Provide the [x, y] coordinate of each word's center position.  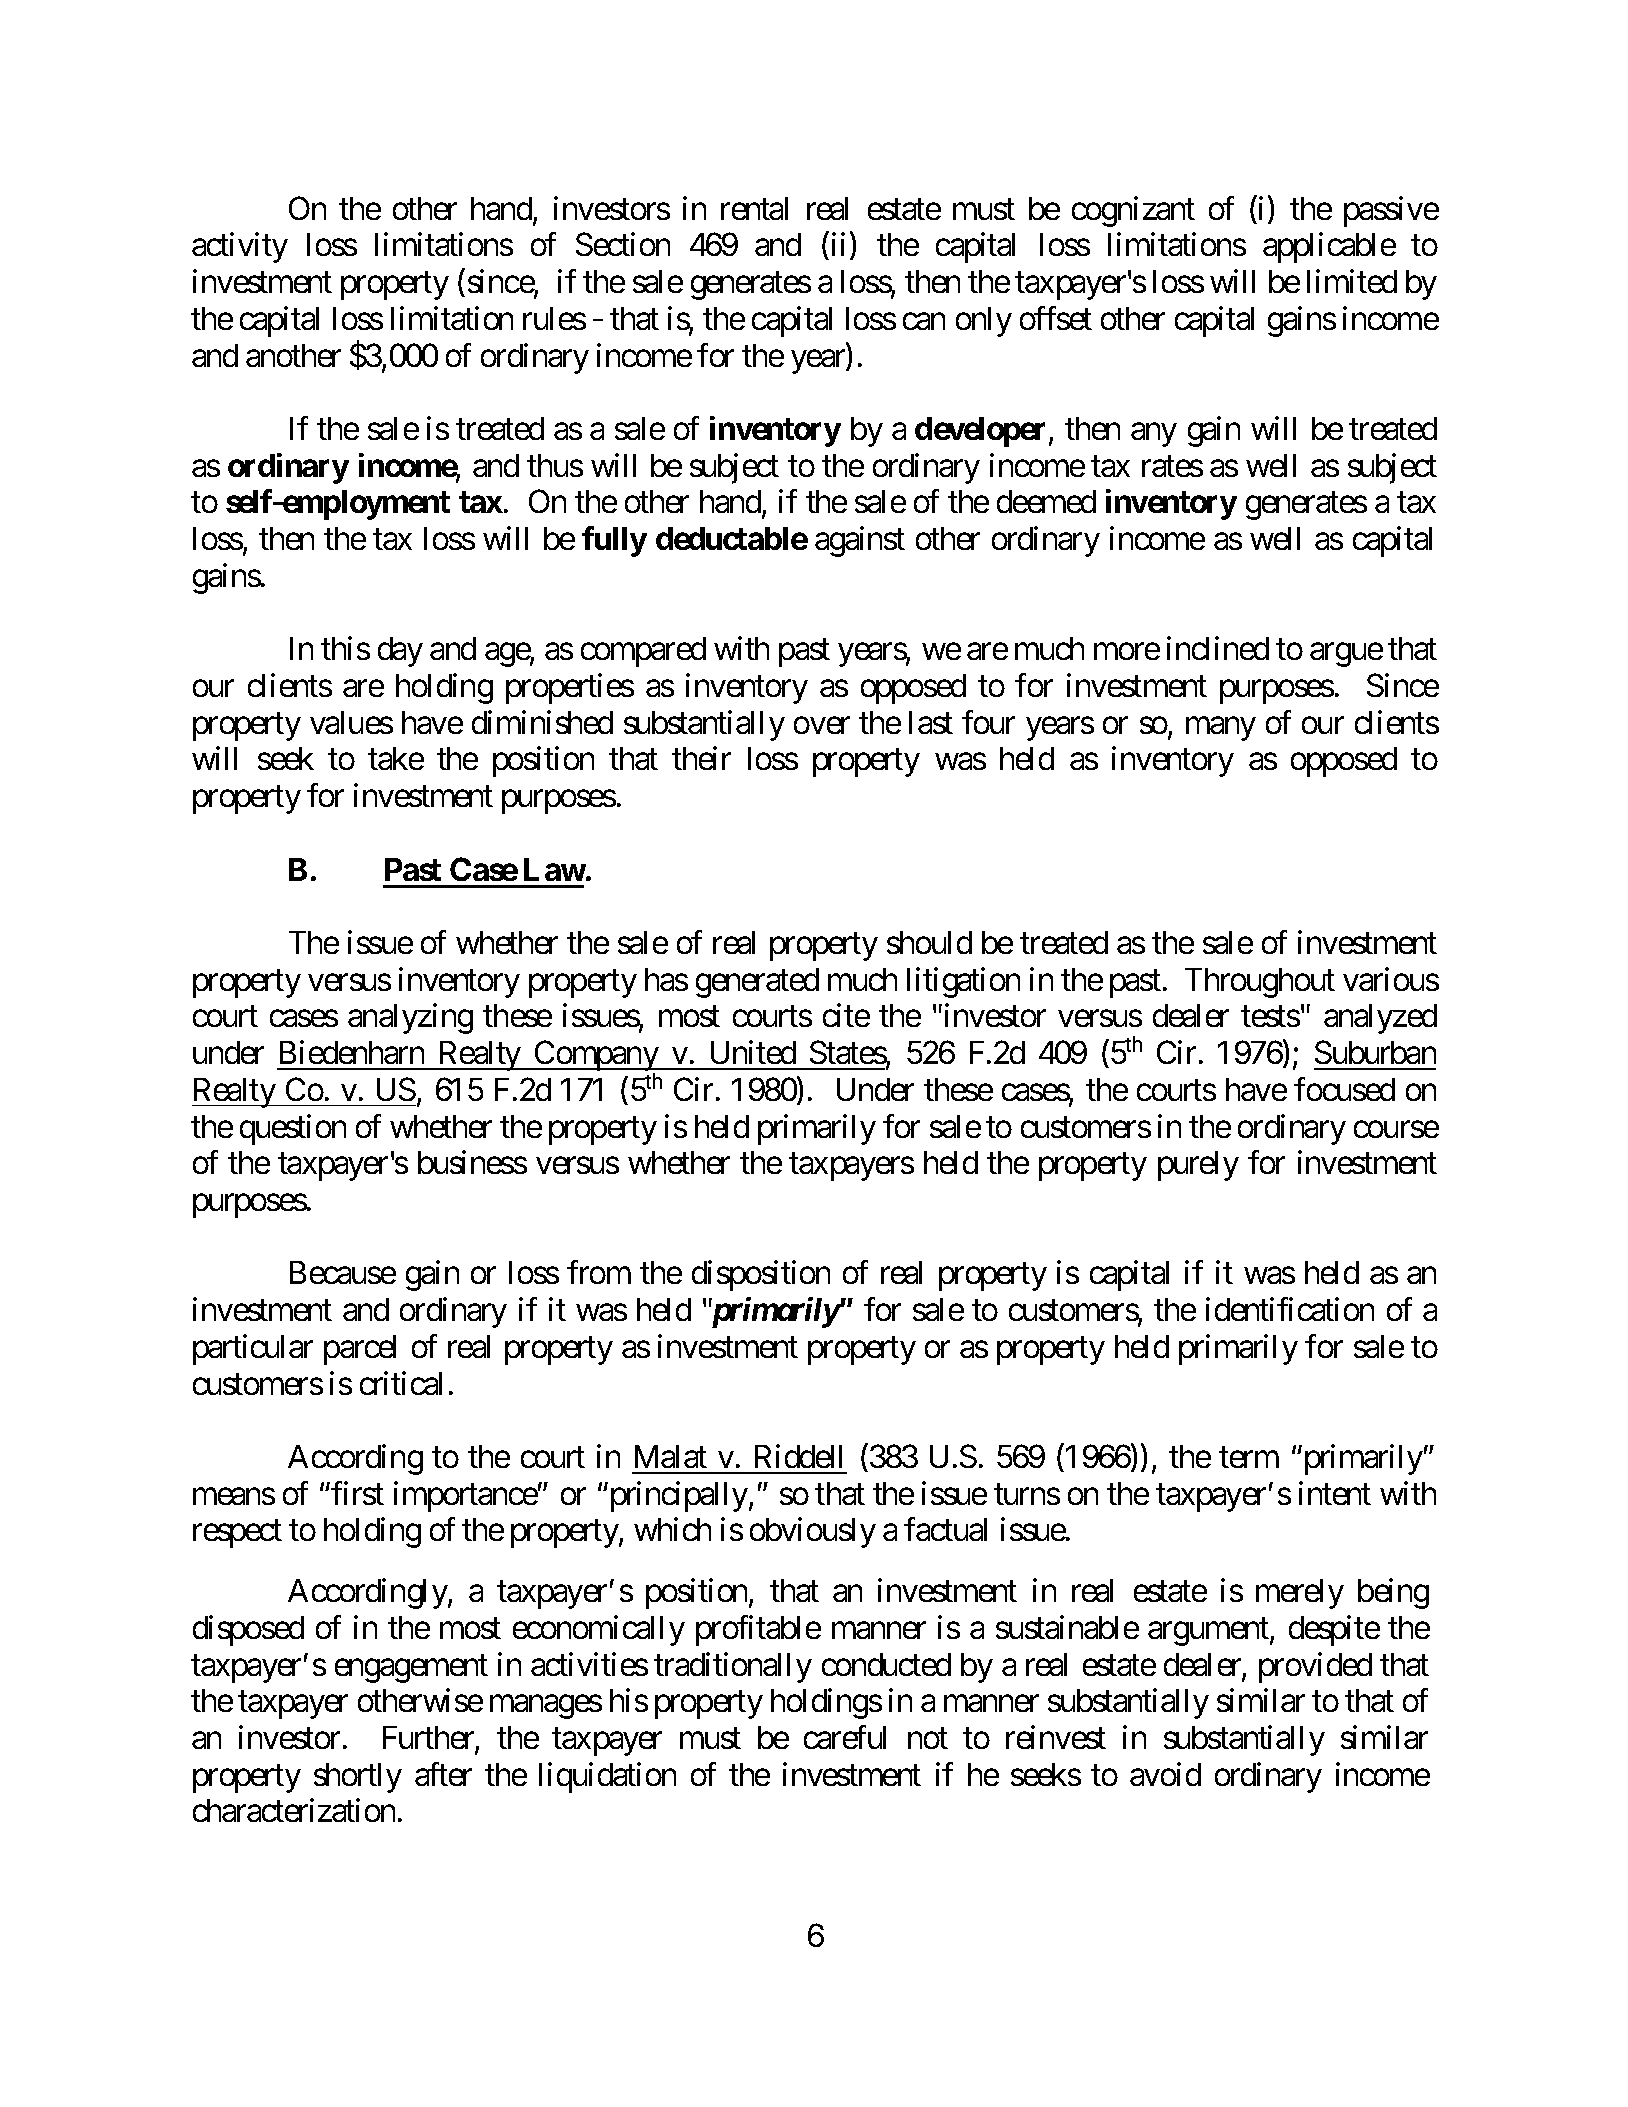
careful [845, 1737]
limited [1352, 281]
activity [240, 248]
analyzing [410, 1019]
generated [757, 983]
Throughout [1260, 983]
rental [754, 208]
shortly [358, 1778]
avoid [1165, 1774]
